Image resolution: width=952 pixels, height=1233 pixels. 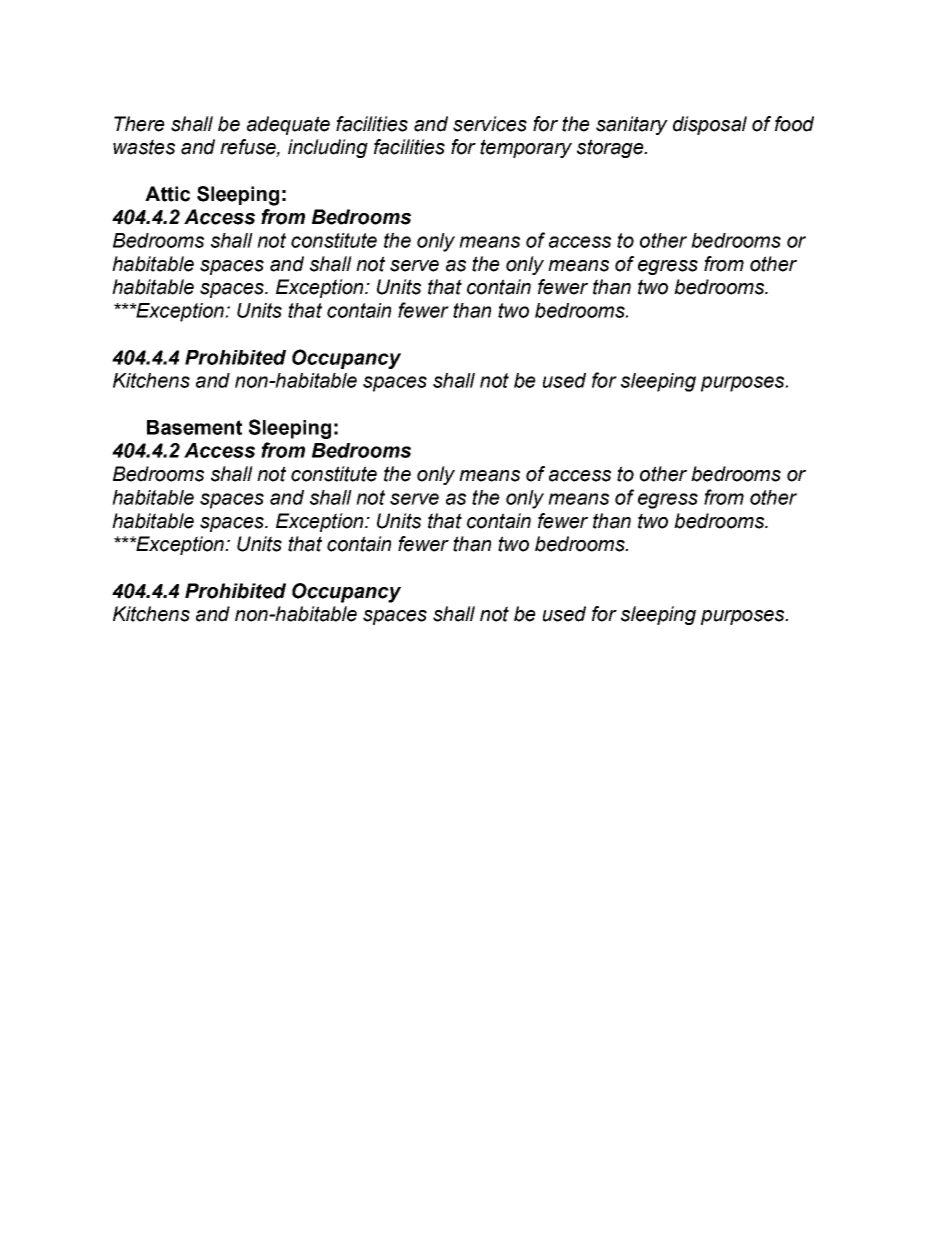 I want to click on wastes, so click(x=144, y=147).
